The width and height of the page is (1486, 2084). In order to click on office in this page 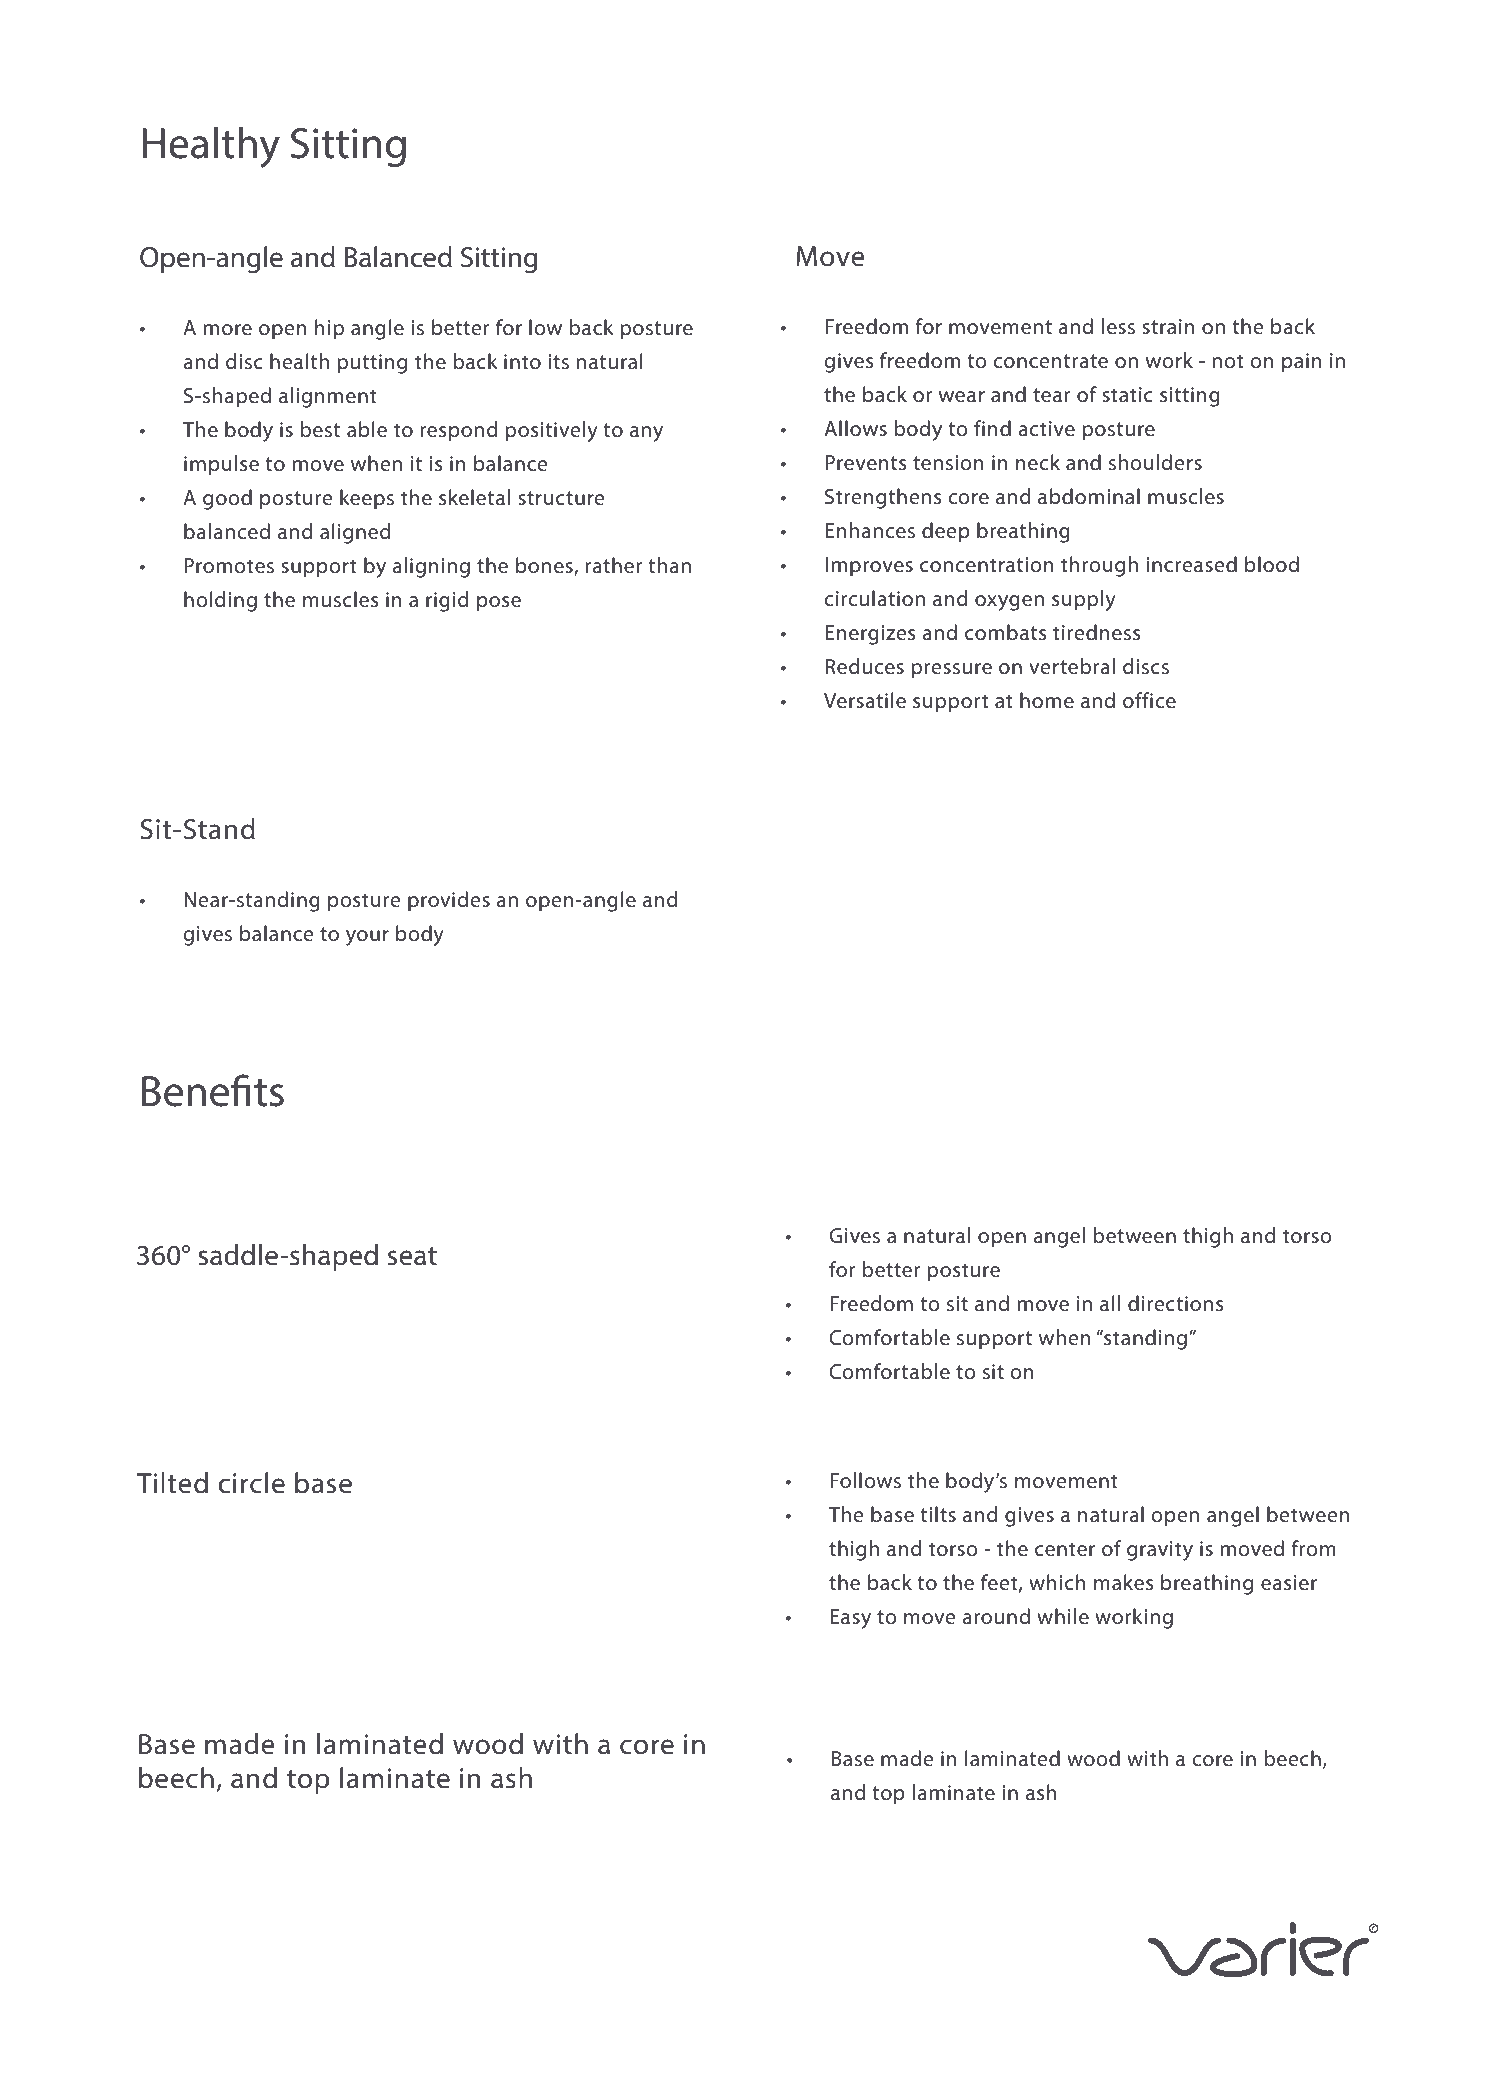, I will do `click(1149, 700)`.
